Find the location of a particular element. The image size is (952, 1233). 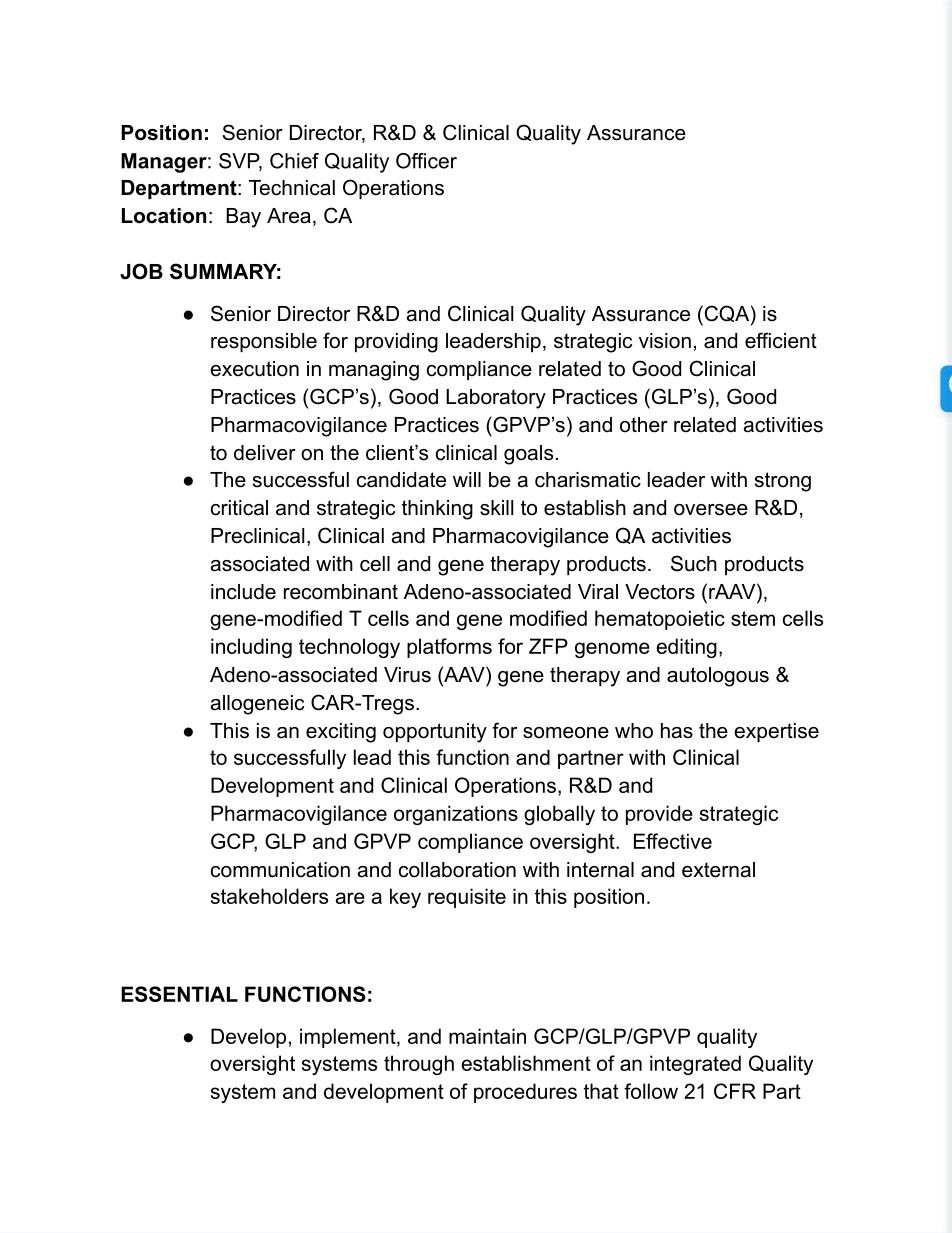

Effective is located at coordinates (673, 841).
